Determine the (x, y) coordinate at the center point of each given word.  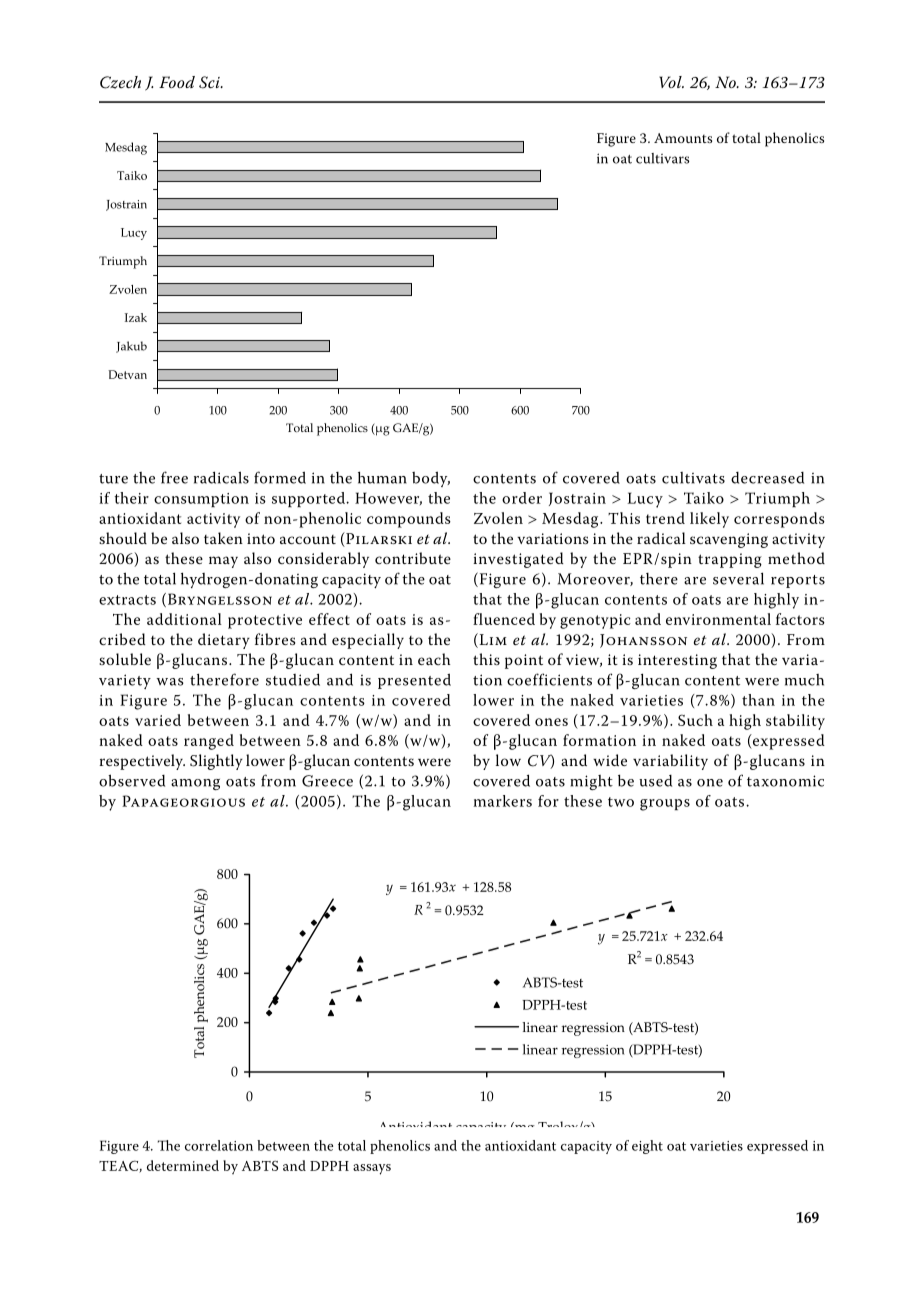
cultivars (662, 158)
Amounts (683, 138)
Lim (492, 640)
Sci (210, 82)
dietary (224, 641)
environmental (718, 619)
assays (372, 1169)
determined (183, 1165)
